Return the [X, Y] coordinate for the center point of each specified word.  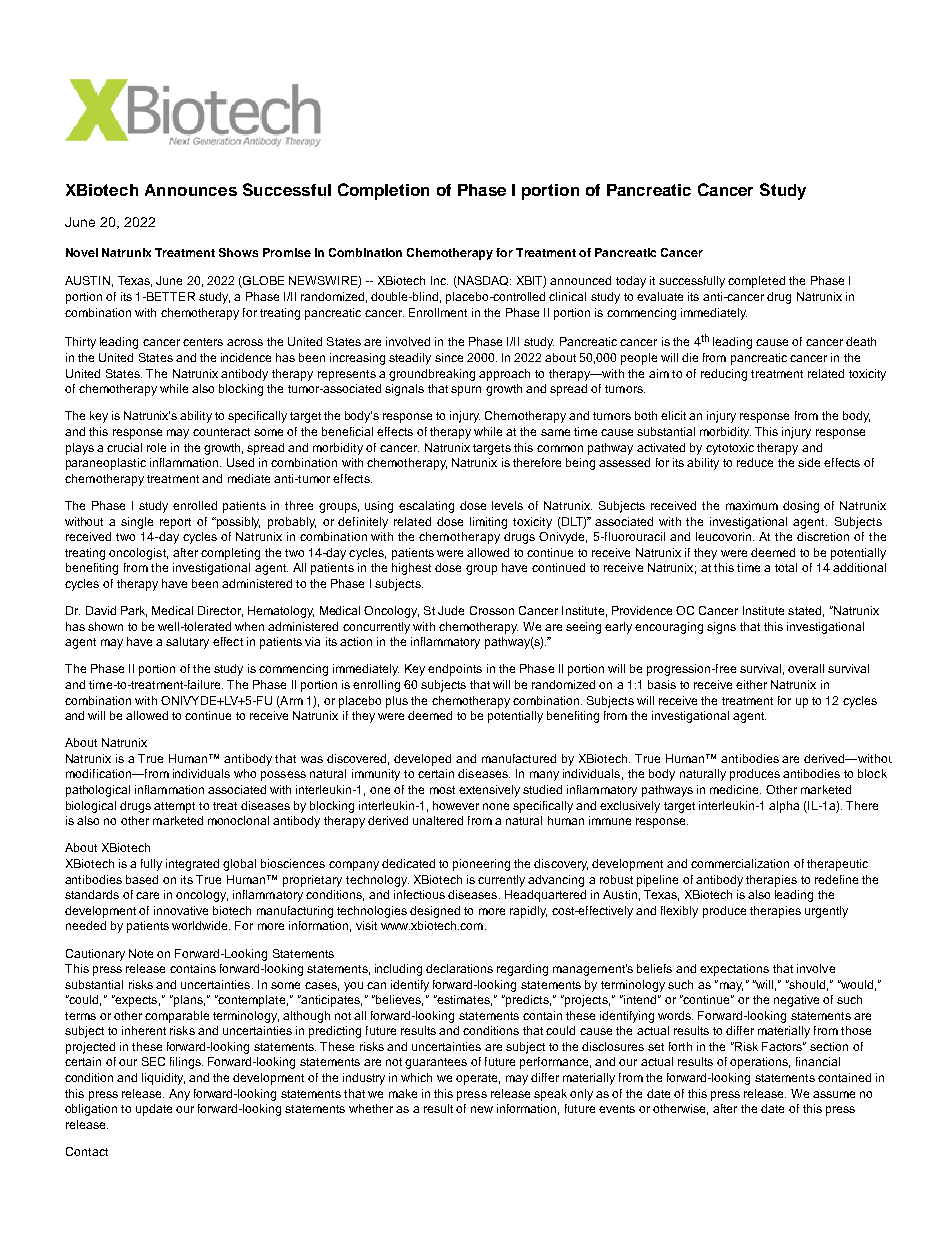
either [751, 684]
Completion [383, 191]
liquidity [163, 1079]
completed [756, 282]
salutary [187, 643]
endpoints [455, 670]
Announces [191, 190]
